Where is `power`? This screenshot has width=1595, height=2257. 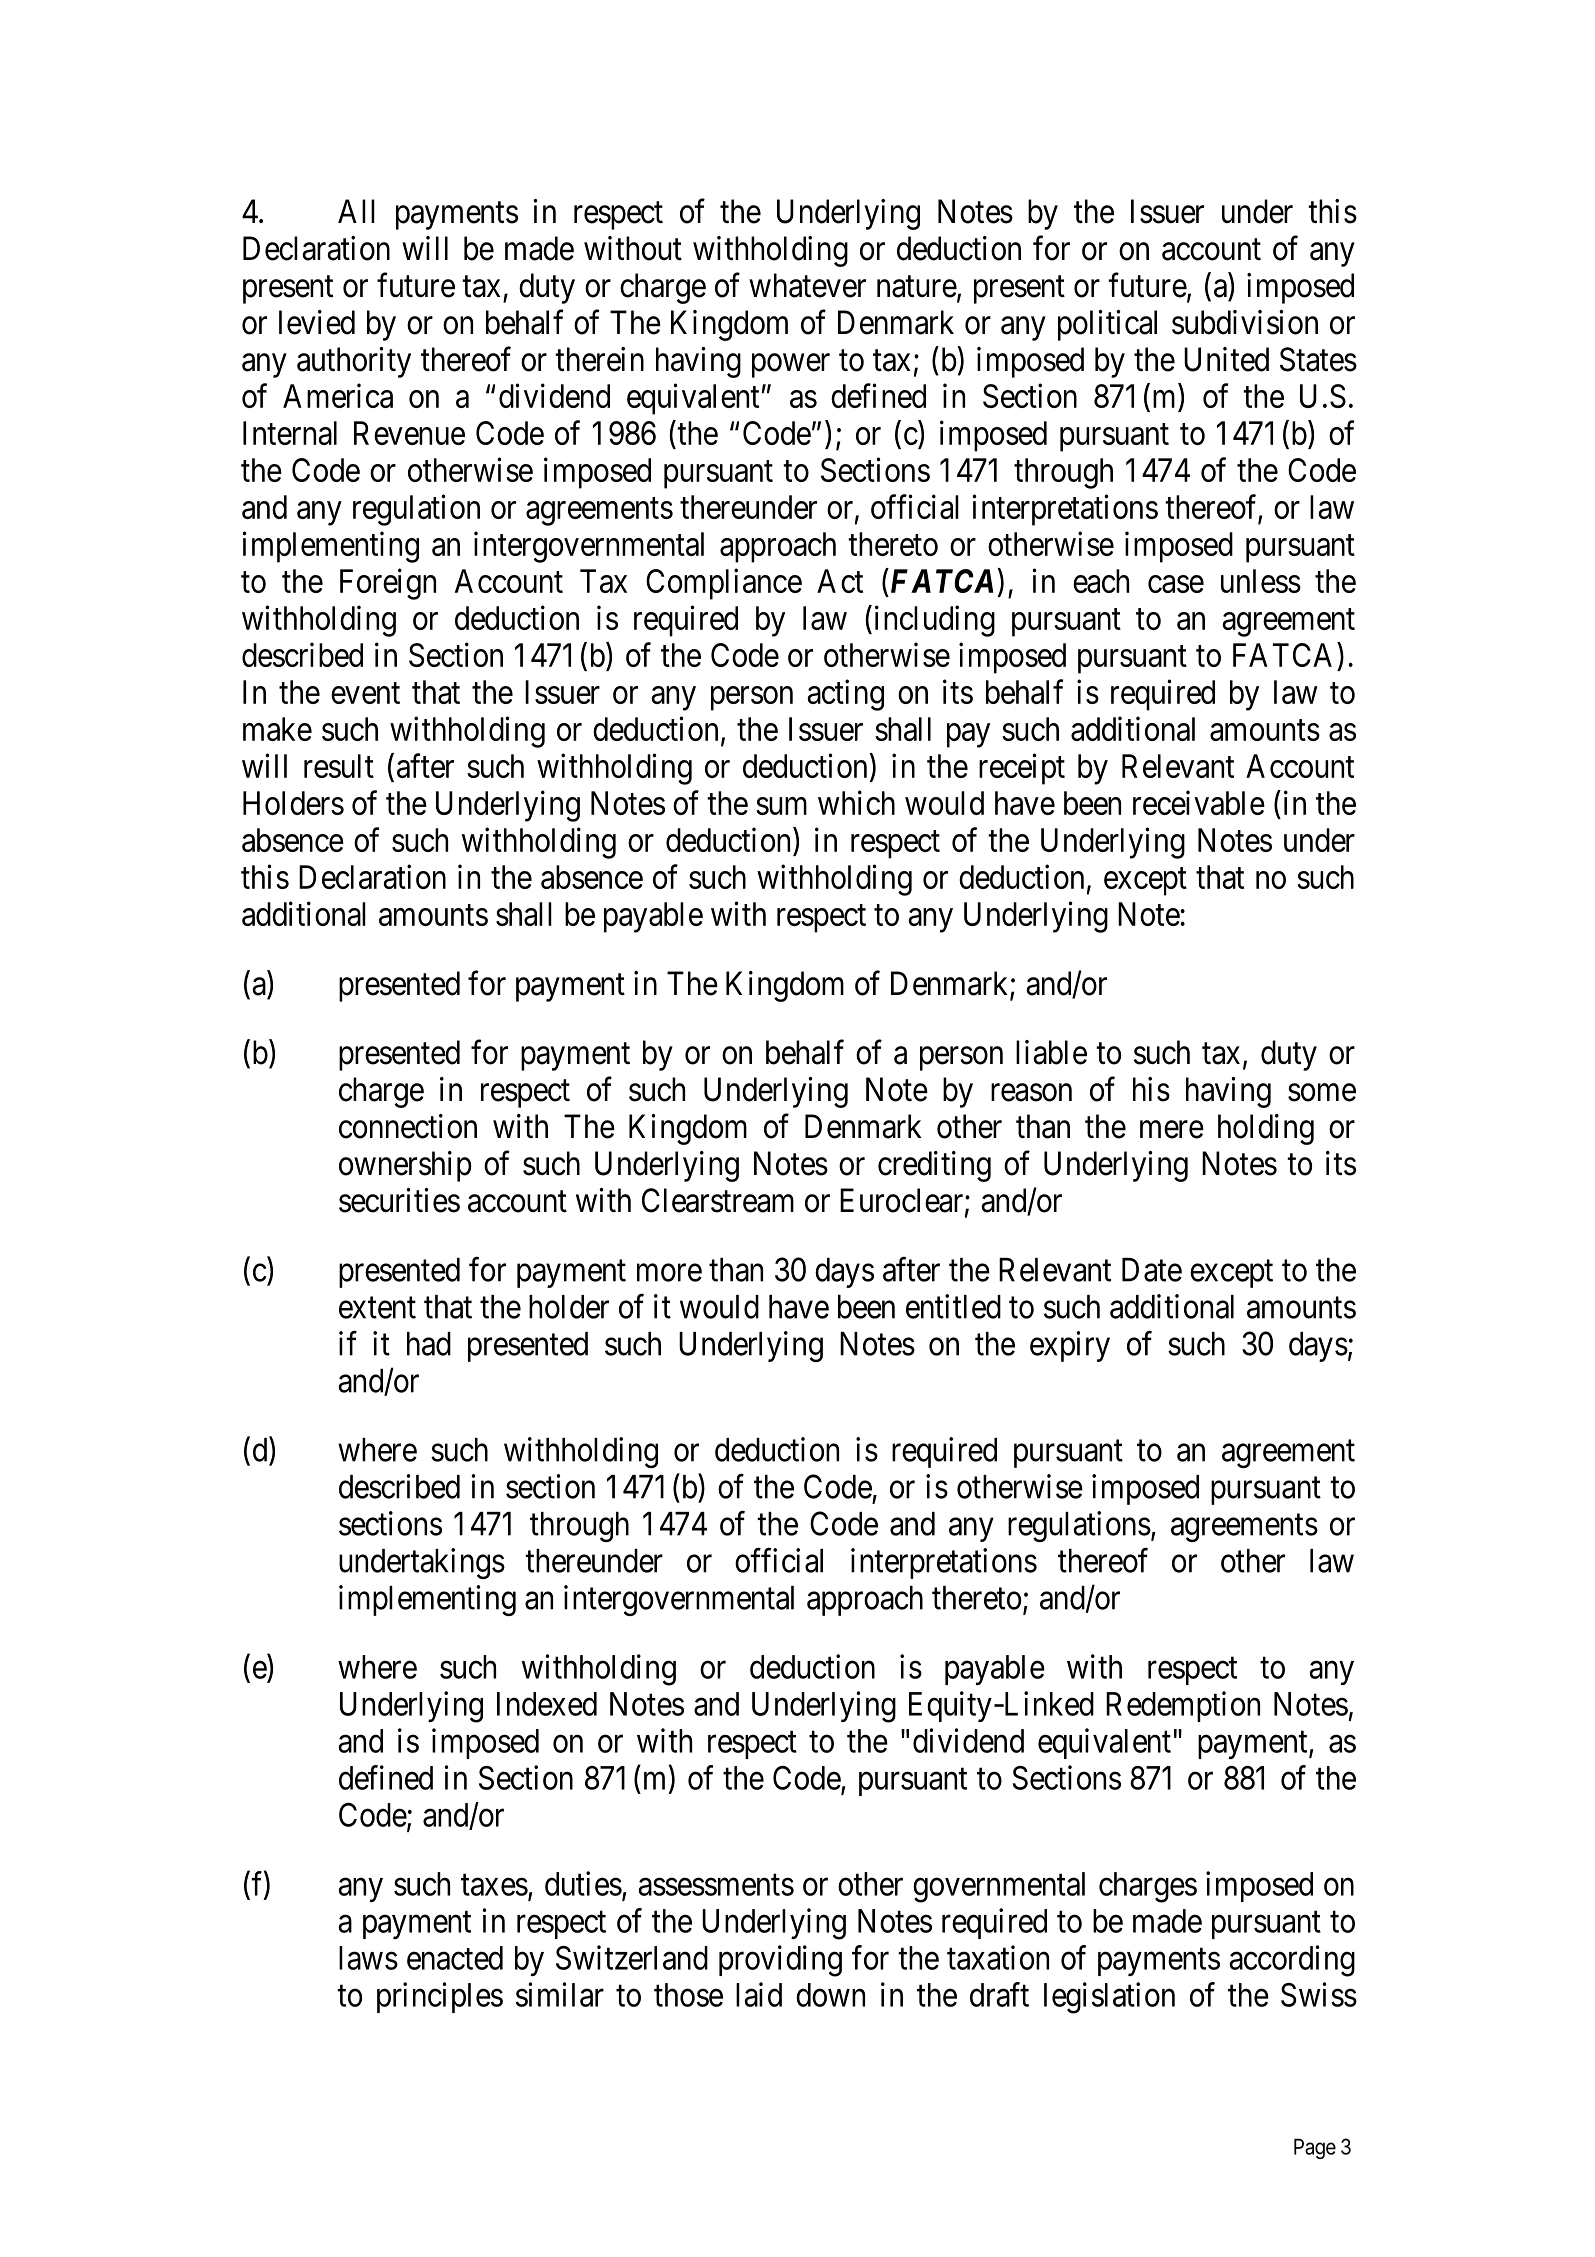 power is located at coordinates (791, 366).
